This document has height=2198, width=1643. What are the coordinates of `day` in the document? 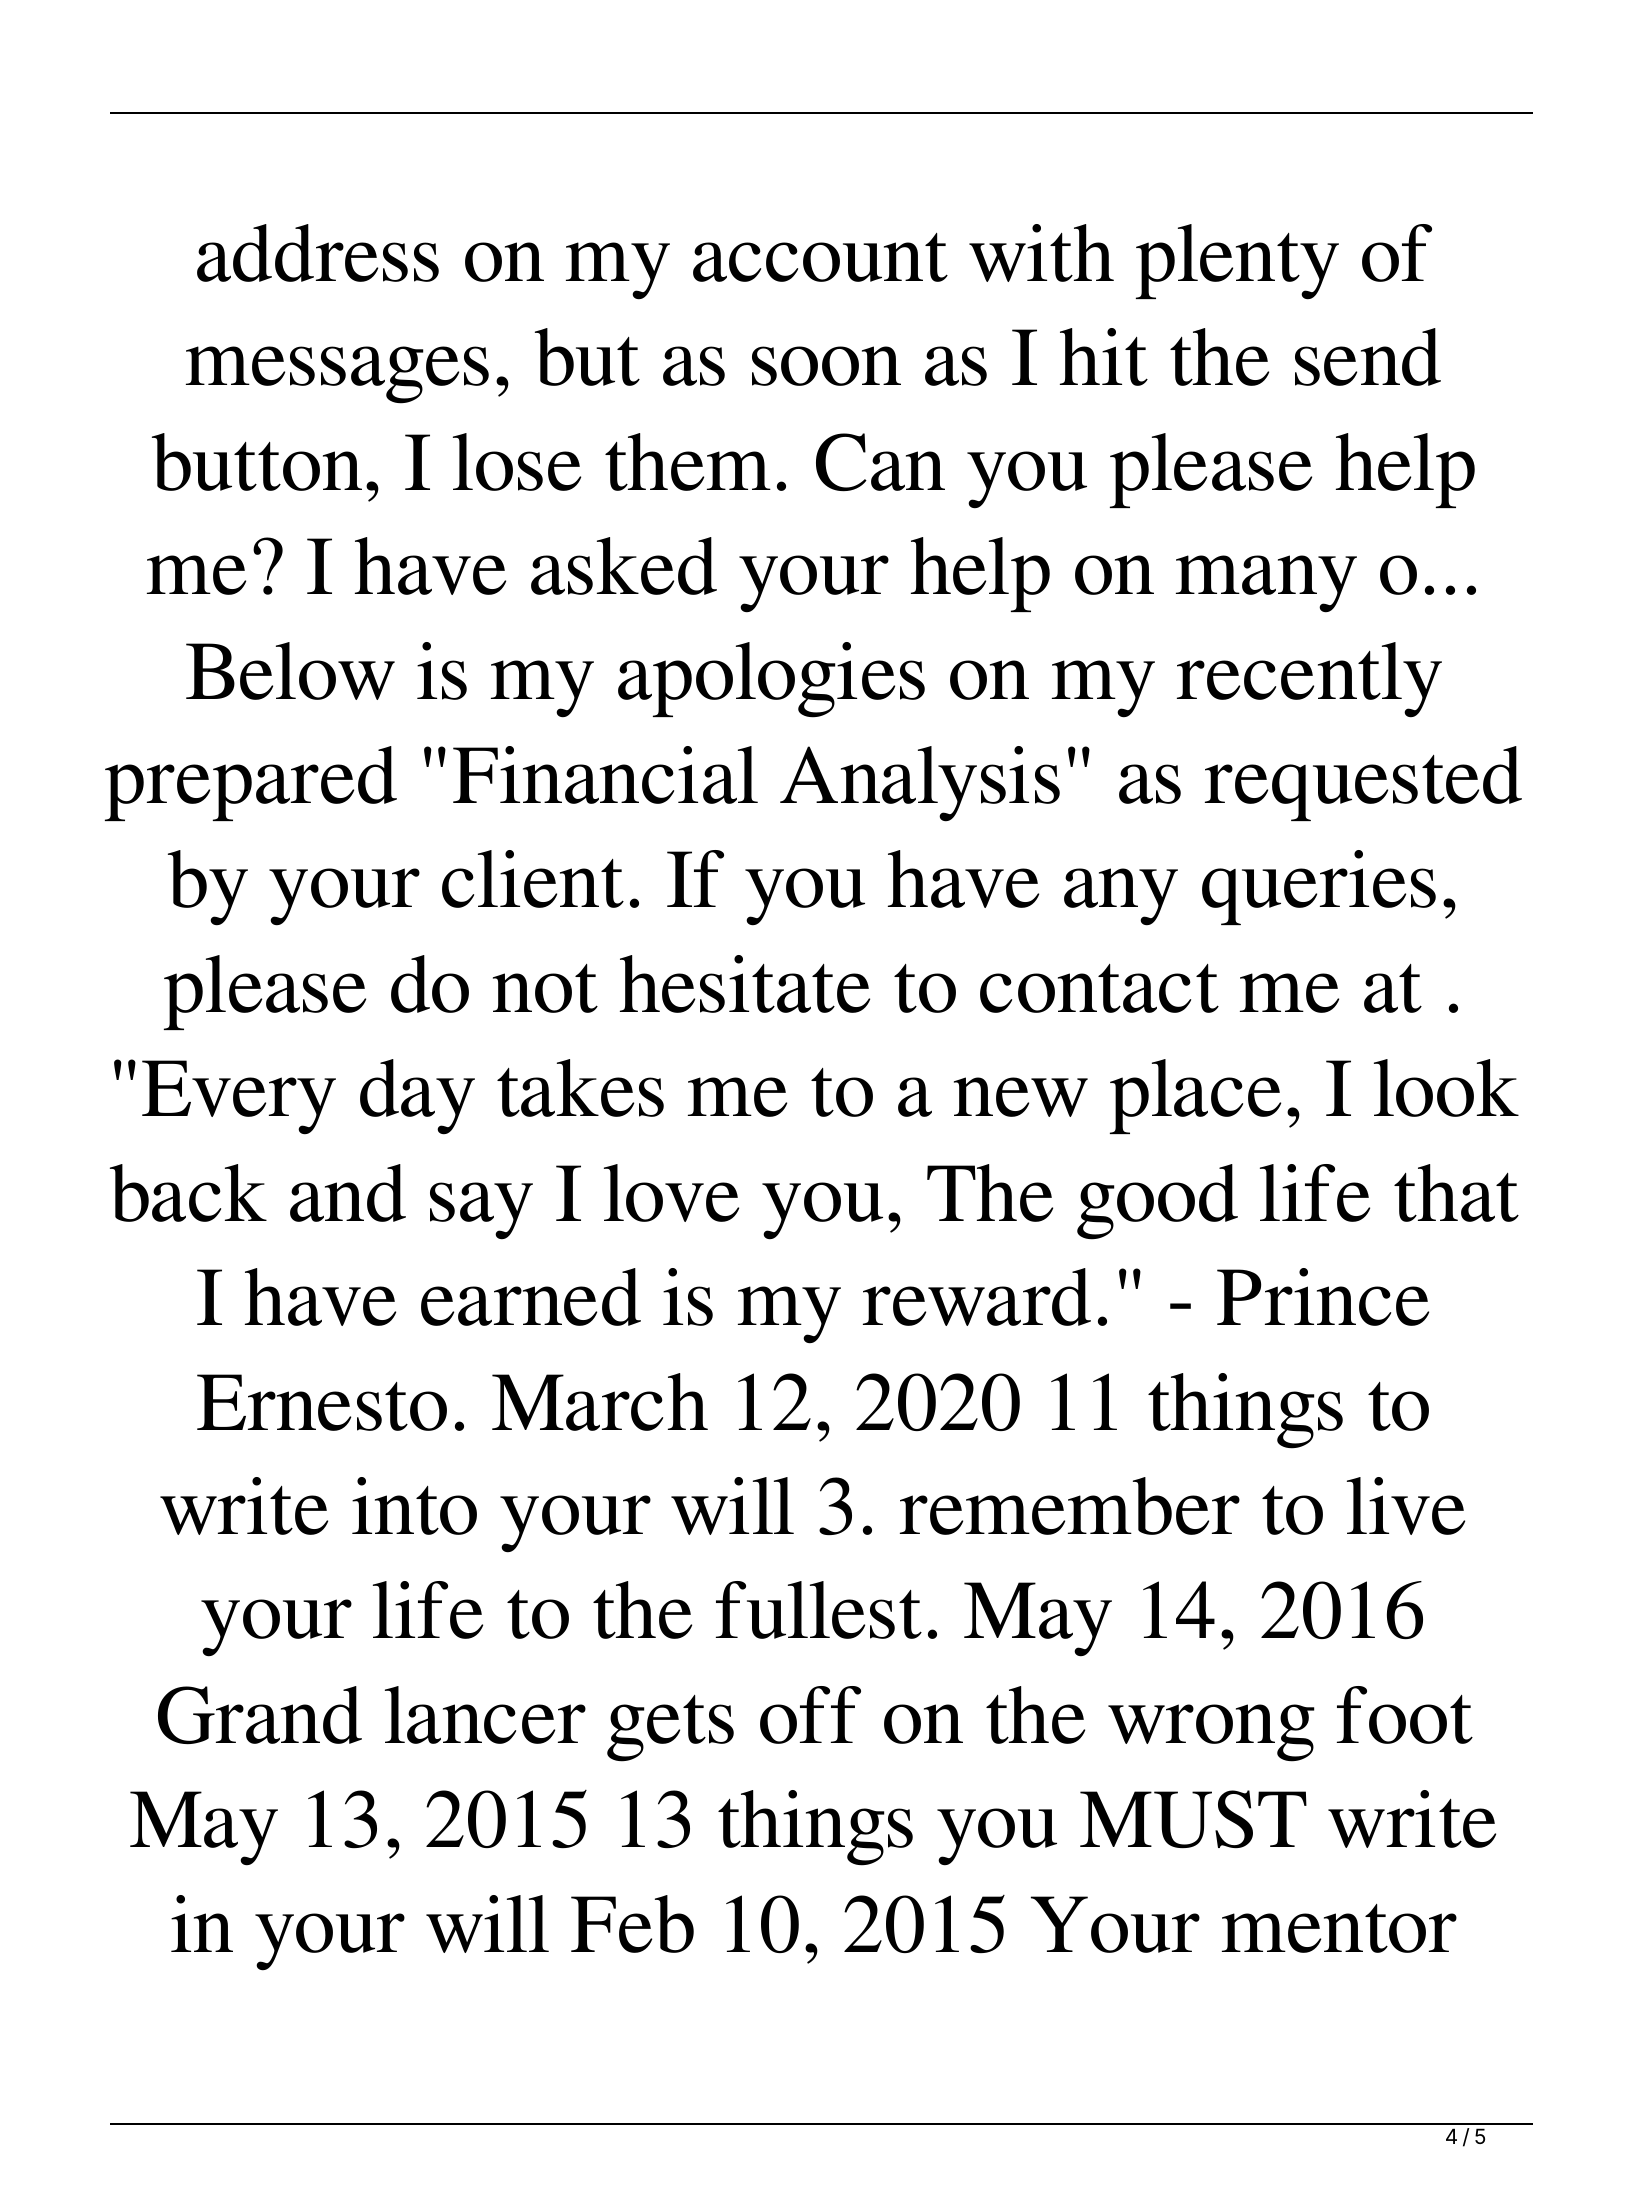 It's located at (417, 1096).
